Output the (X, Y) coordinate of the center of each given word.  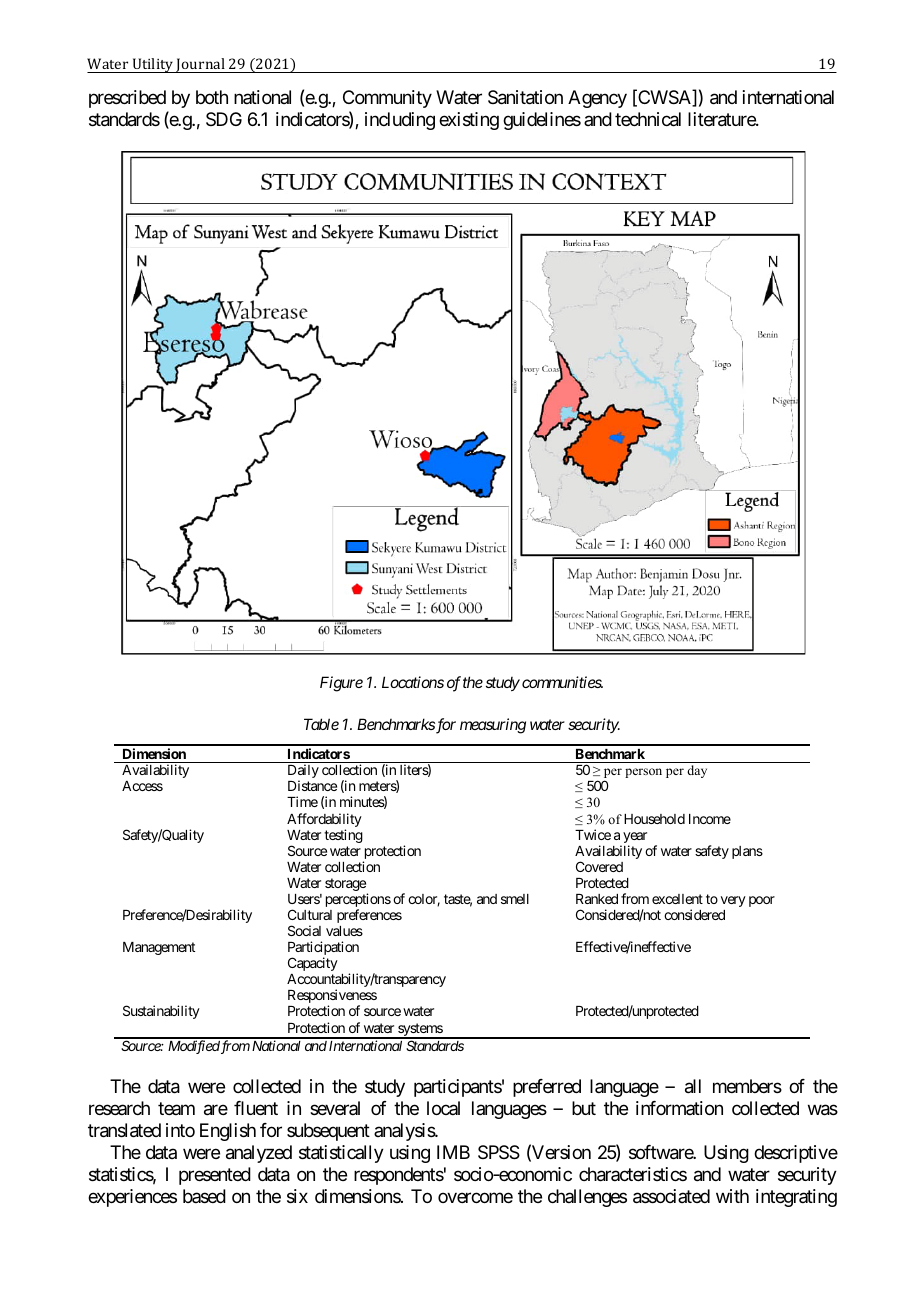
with (732, 1196)
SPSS (499, 1152)
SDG (224, 119)
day (697, 771)
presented (215, 1176)
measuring (493, 726)
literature (722, 119)
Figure (341, 684)
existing (469, 121)
